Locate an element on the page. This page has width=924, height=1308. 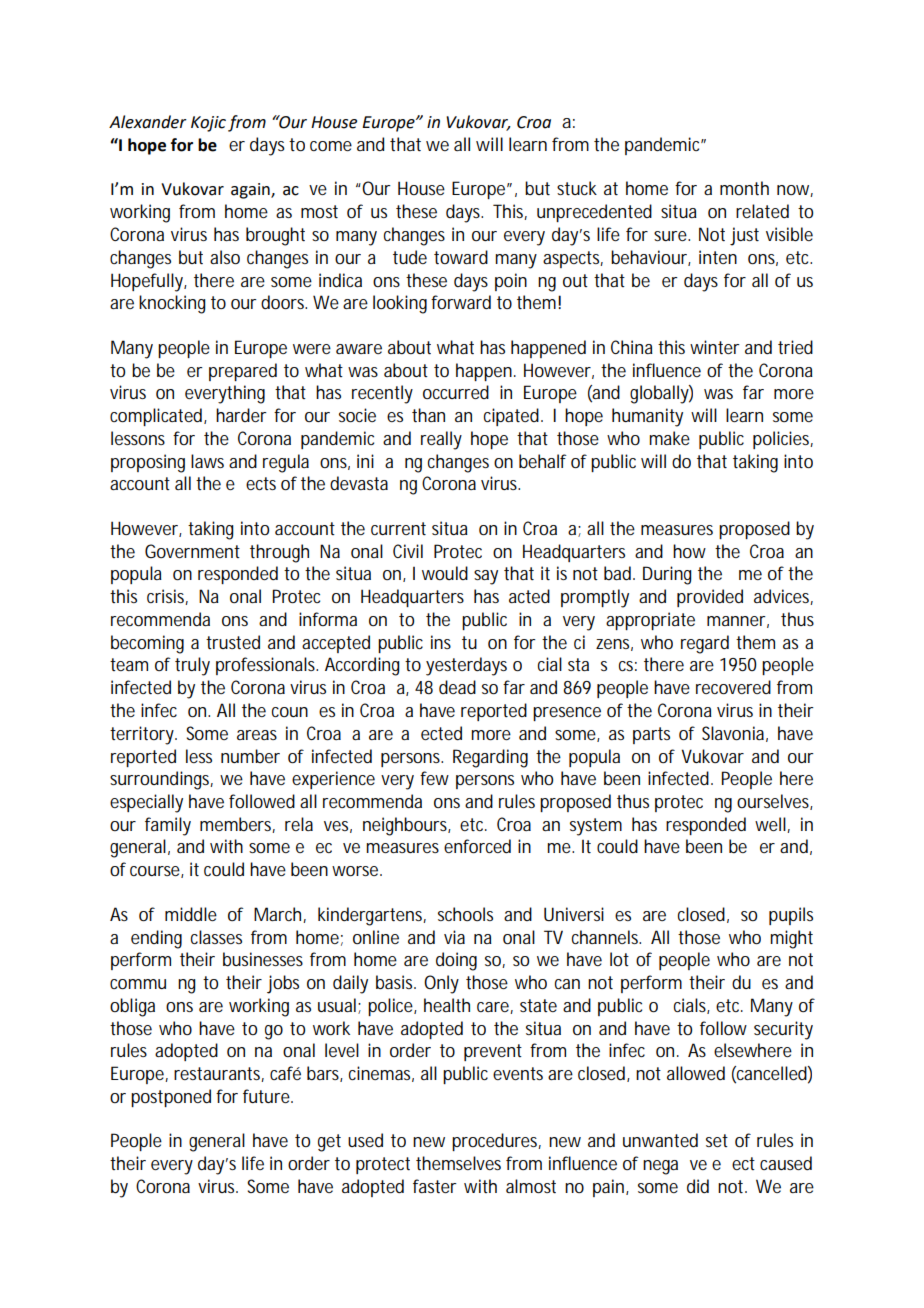
recovered is located at coordinates (733, 687).
